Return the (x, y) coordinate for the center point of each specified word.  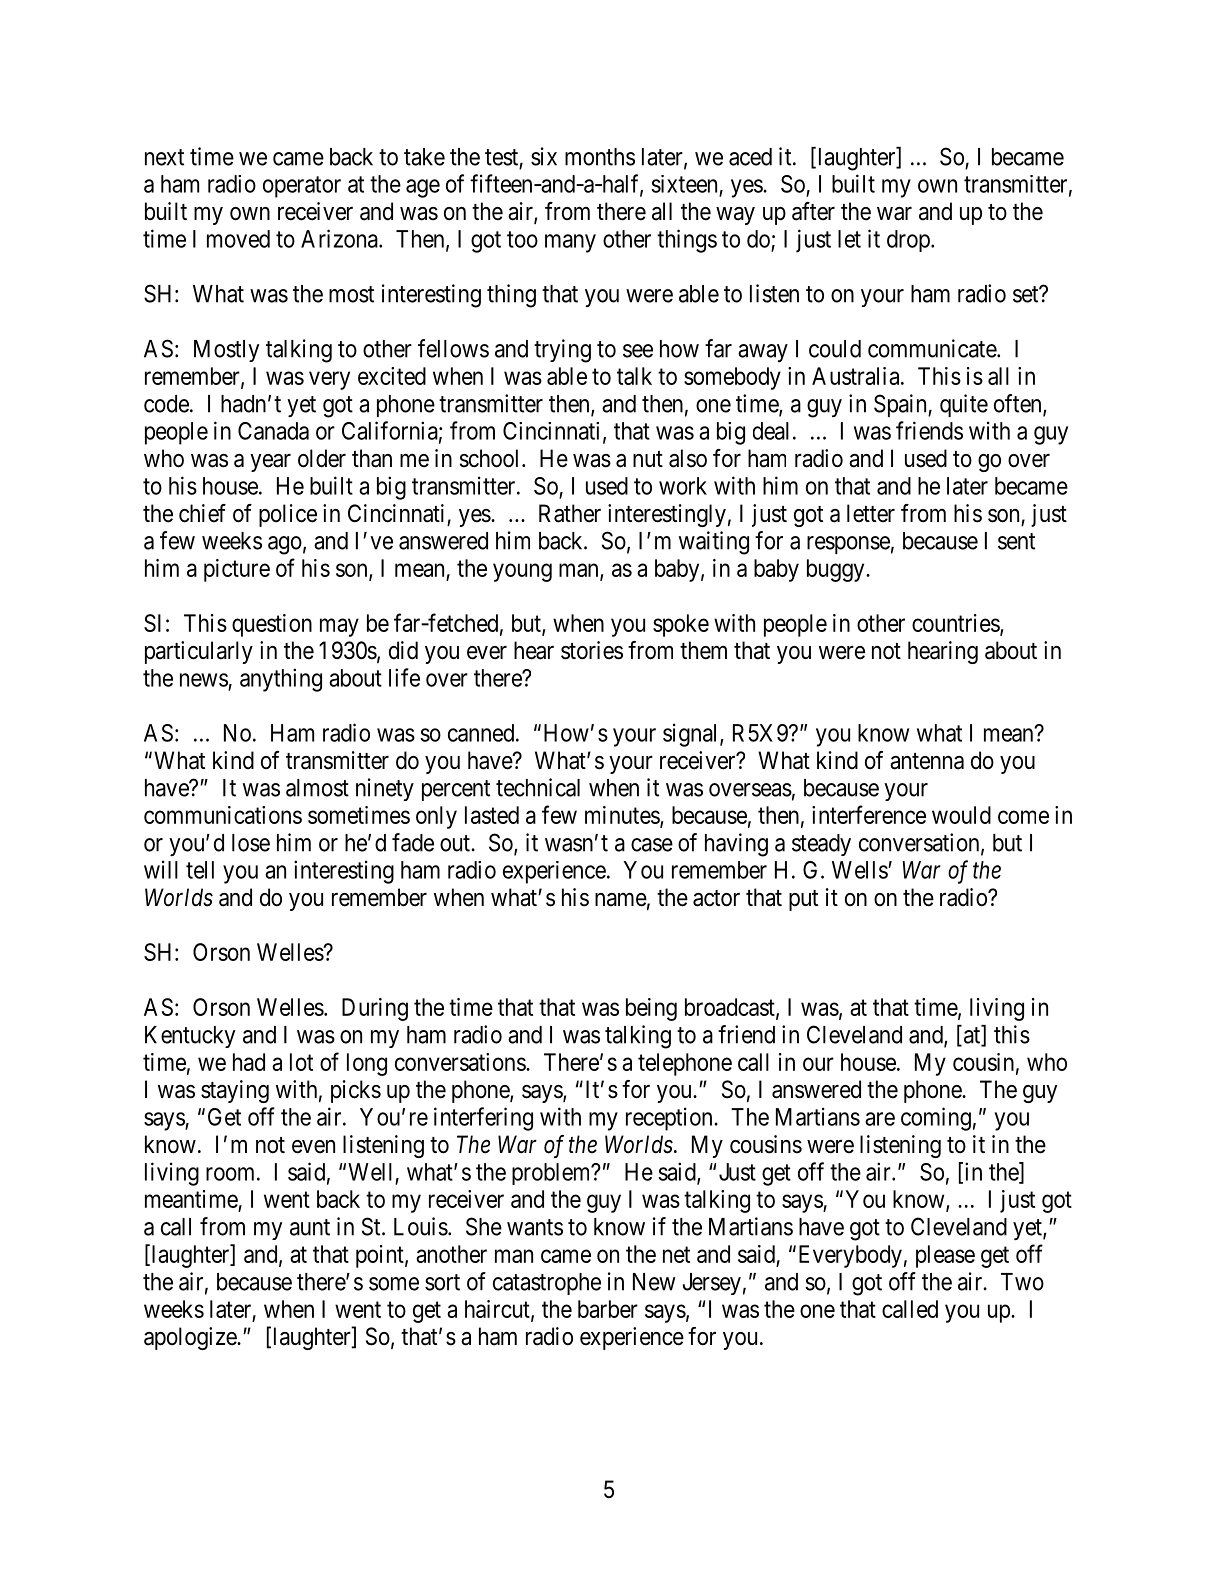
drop (909, 241)
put (803, 900)
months (600, 157)
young (522, 572)
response (848, 545)
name (621, 900)
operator (302, 187)
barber (608, 1309)
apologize (191, 1338)
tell (200, 870)
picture (237, 570)
